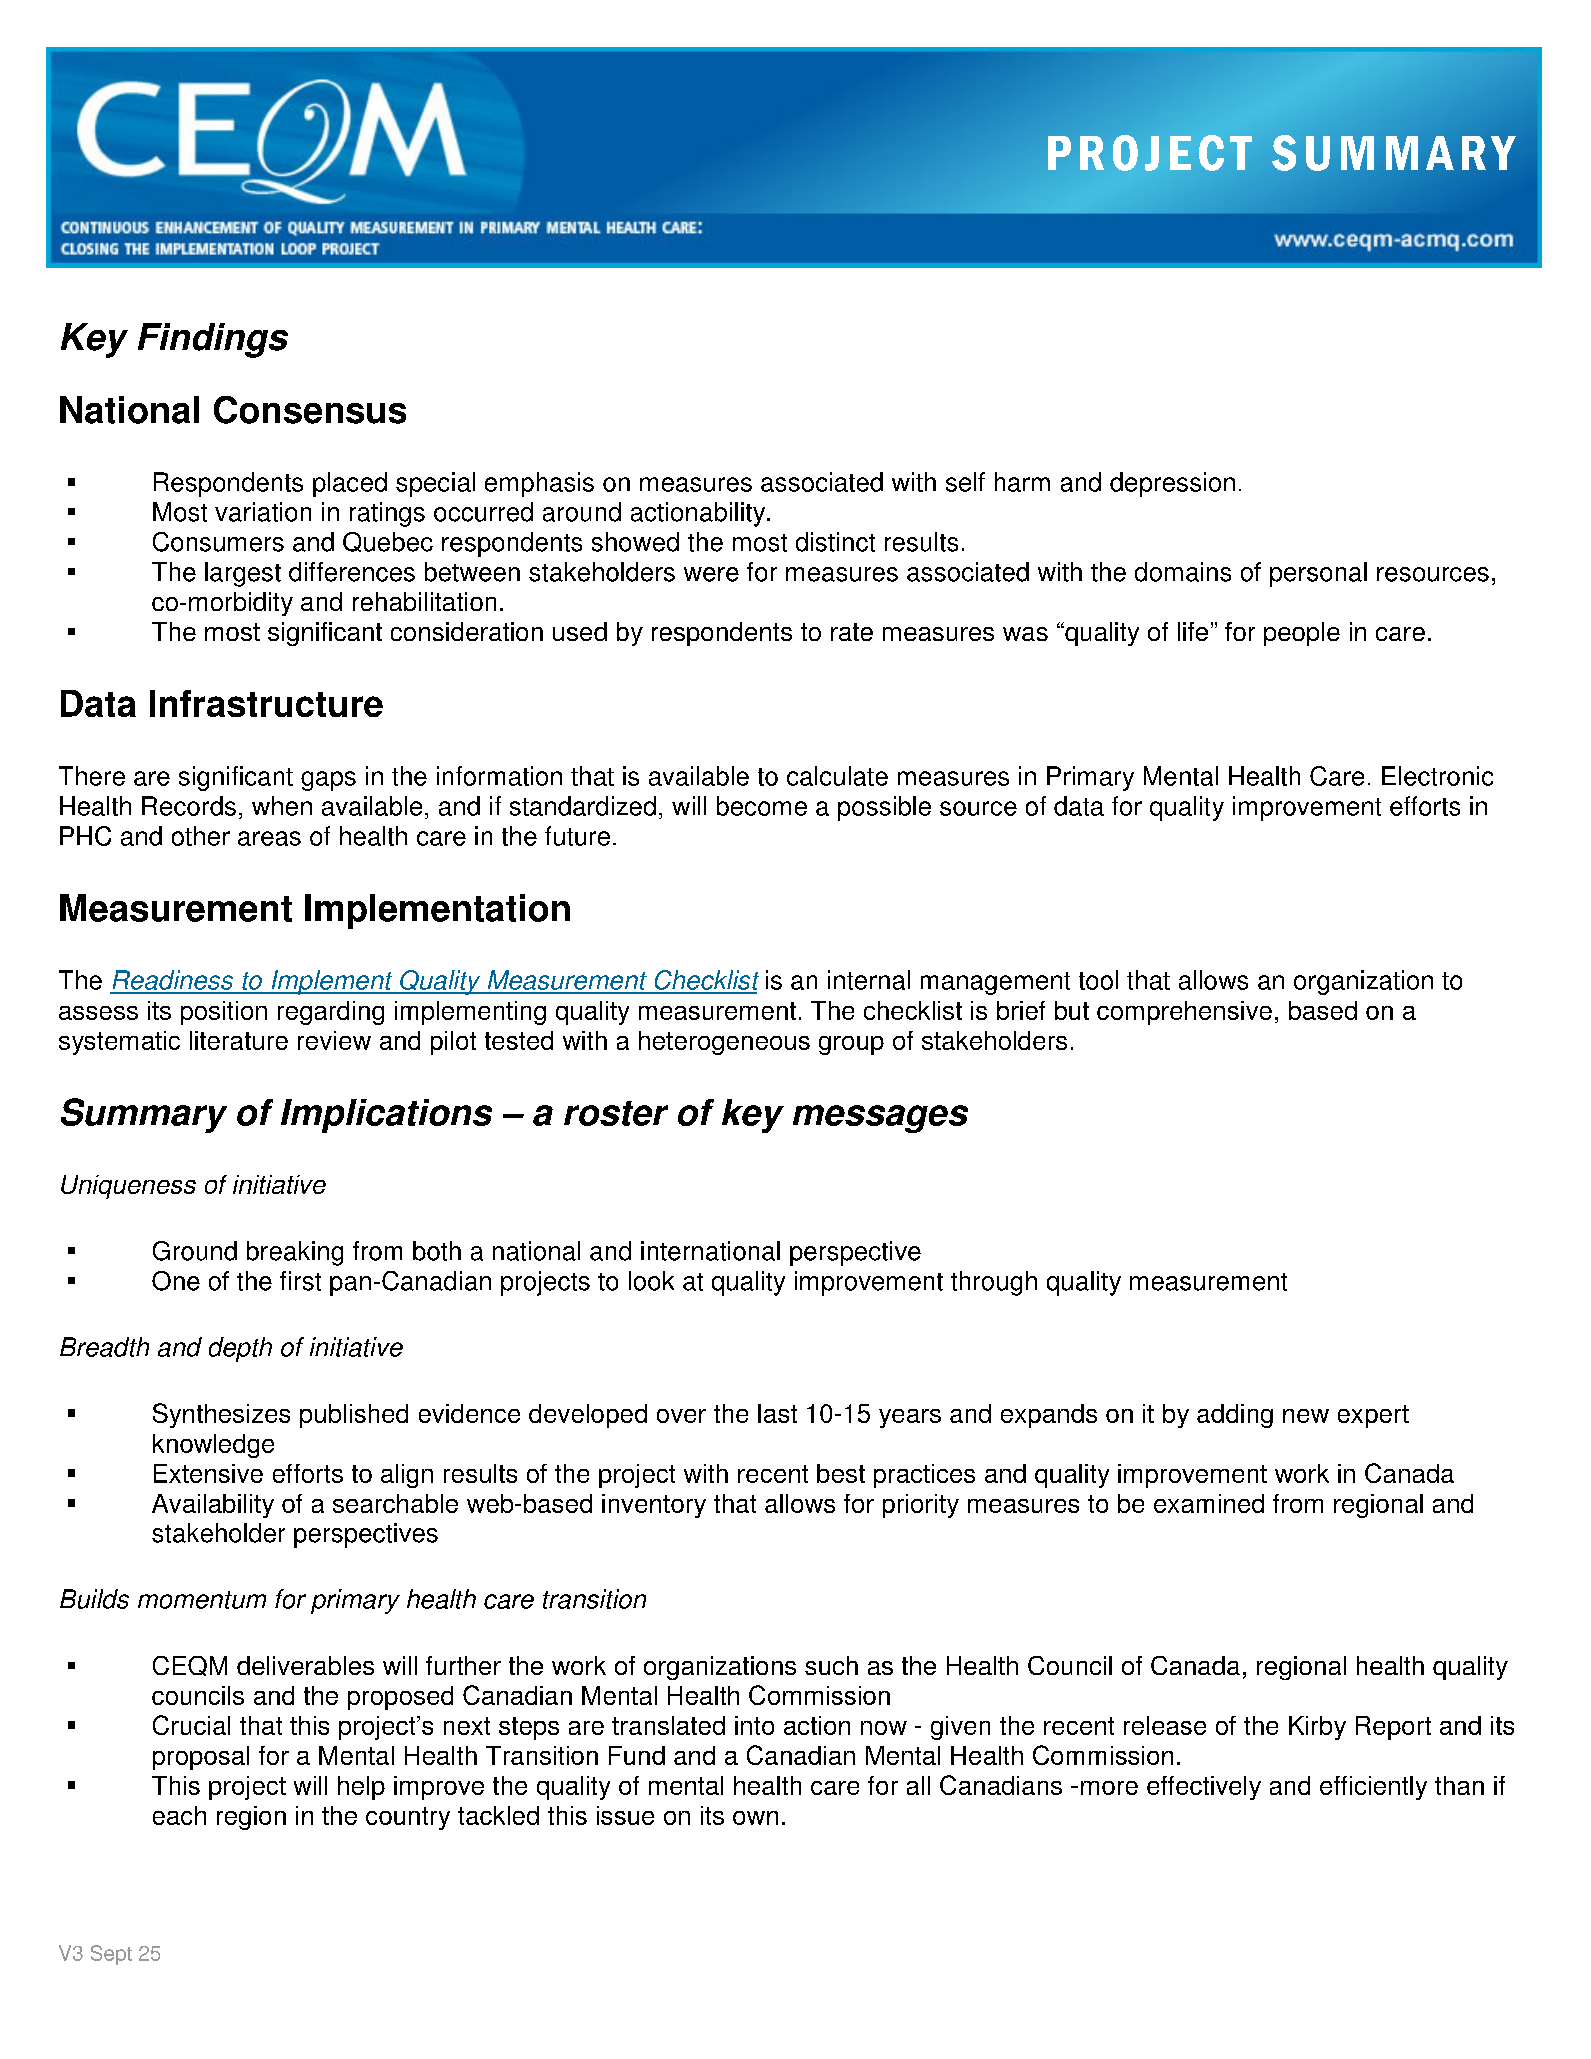 The height and width of the page is (2059, 1591). I want to click on self, so click(965, 482).
